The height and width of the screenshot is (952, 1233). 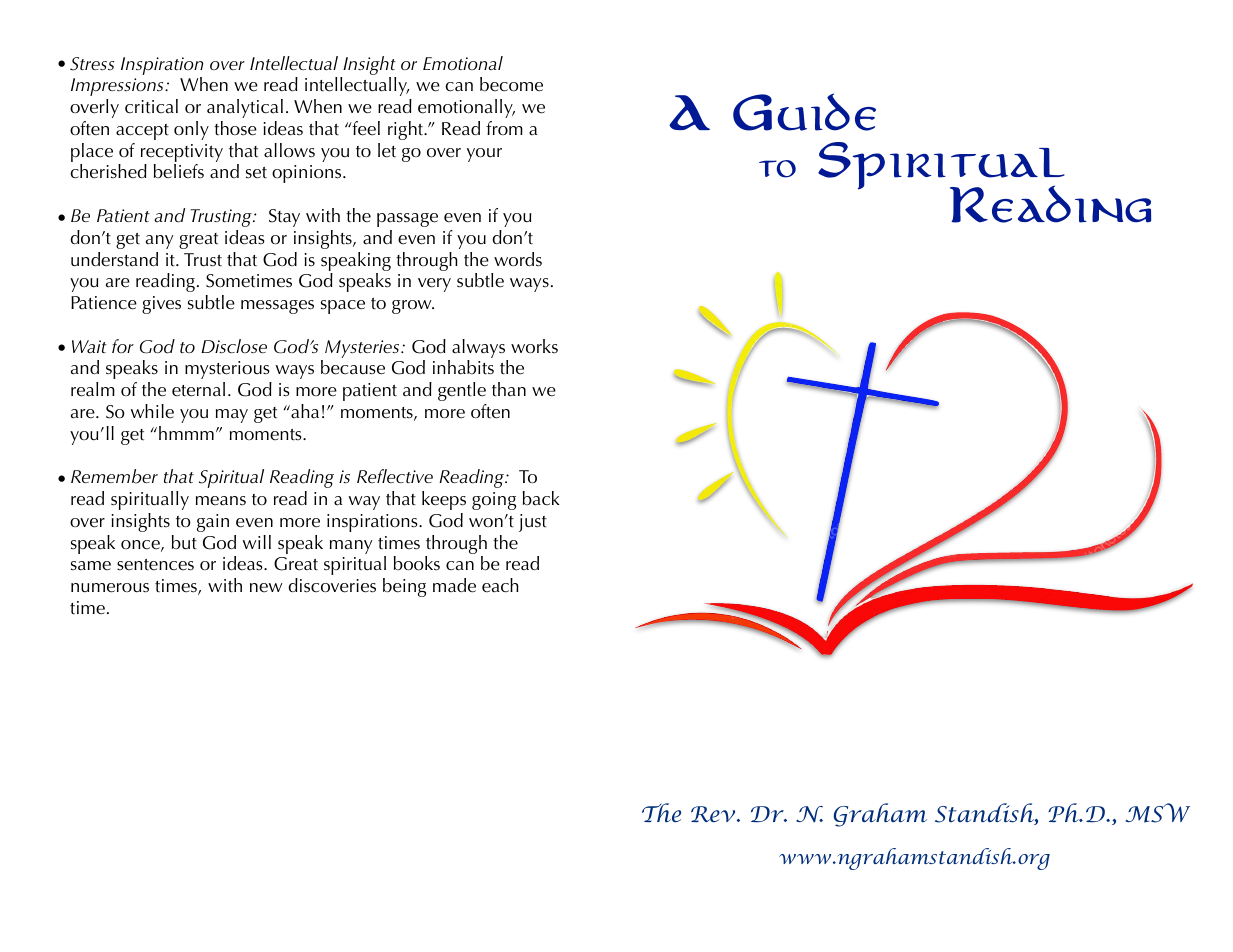 What do you see at coordinates (534, 346) in the screenshot?
I see `works` at bounding box center [534, 346].
